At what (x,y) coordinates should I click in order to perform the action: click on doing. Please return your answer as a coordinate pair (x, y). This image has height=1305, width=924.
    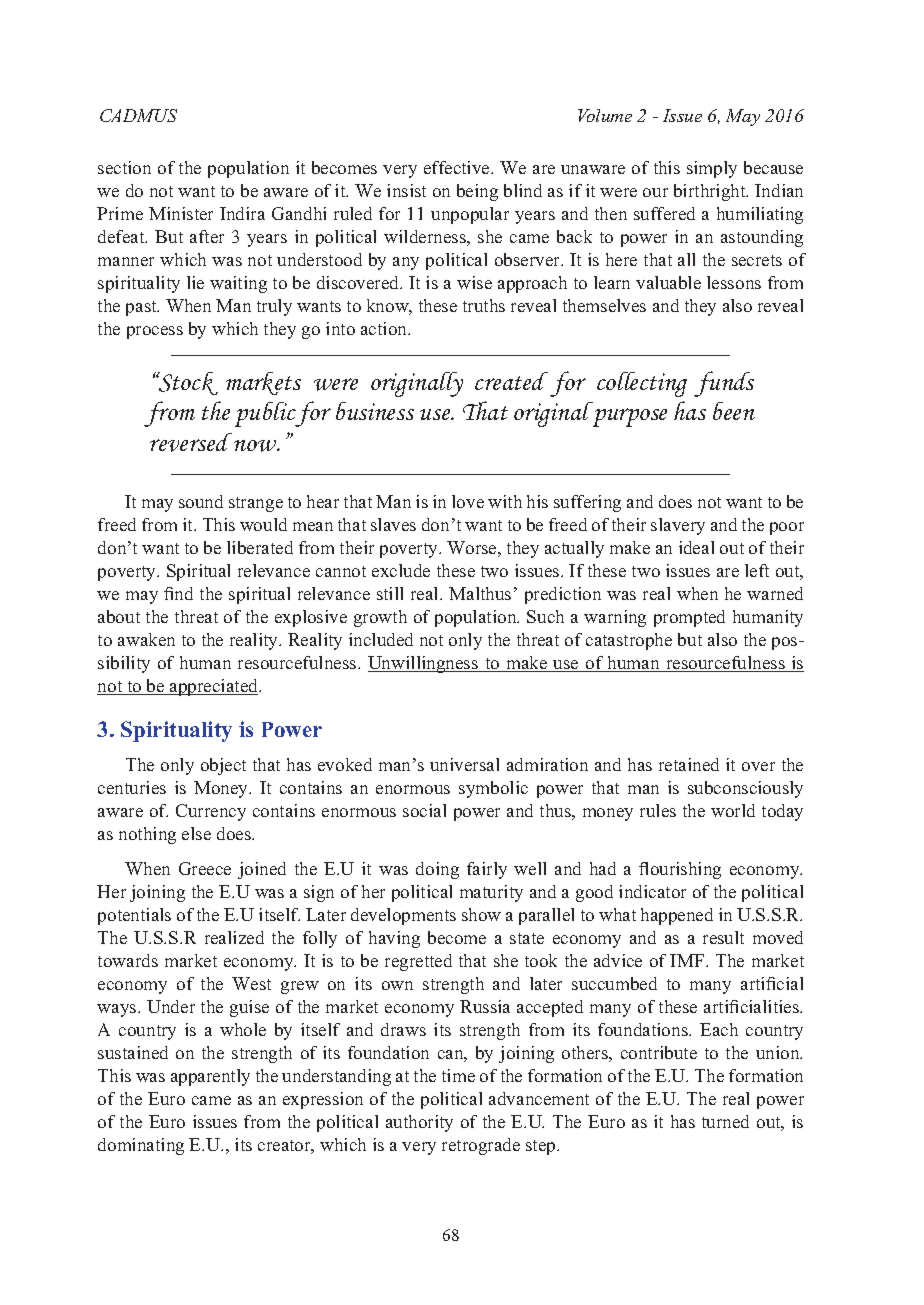
    Looking at the image, I should click on (437, 870).
